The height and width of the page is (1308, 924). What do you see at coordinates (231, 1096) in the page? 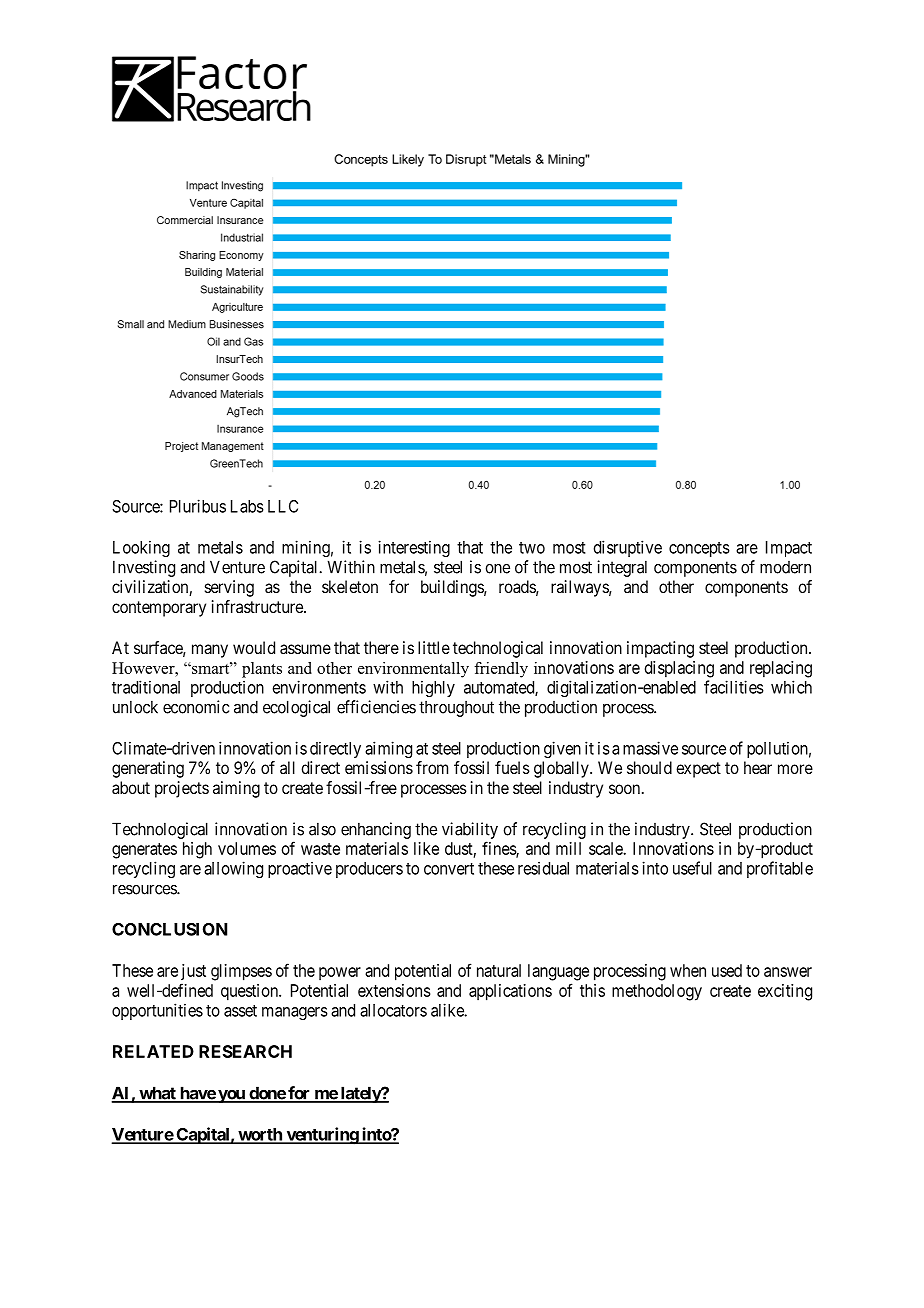
I see `you` at bounding box center [231, 1096].
